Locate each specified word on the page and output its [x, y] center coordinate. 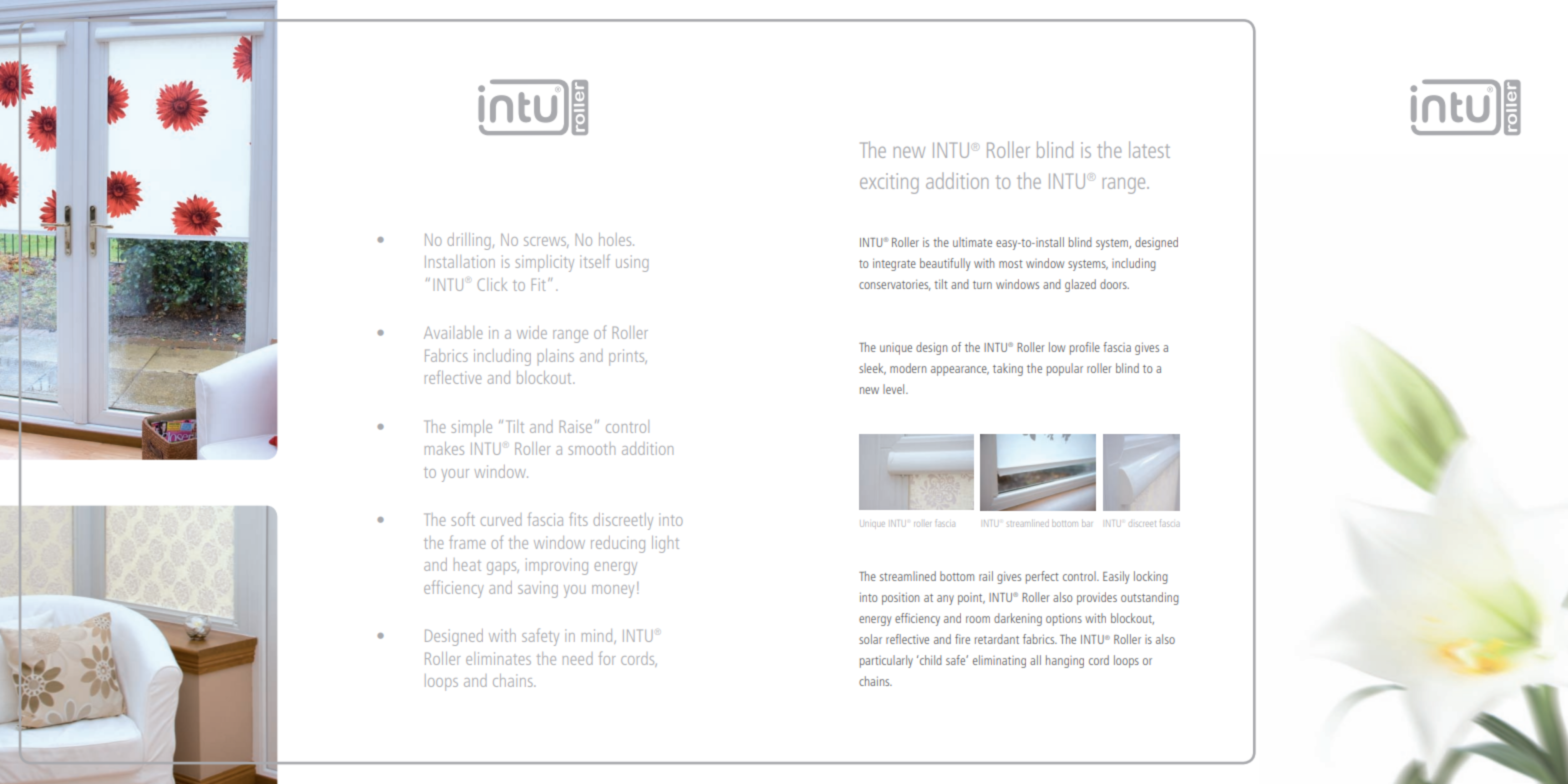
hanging [1065, 661]
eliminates [498, 658]
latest [1149, 149]
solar [870, 639]
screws [546, 242]
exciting [889, 183]
